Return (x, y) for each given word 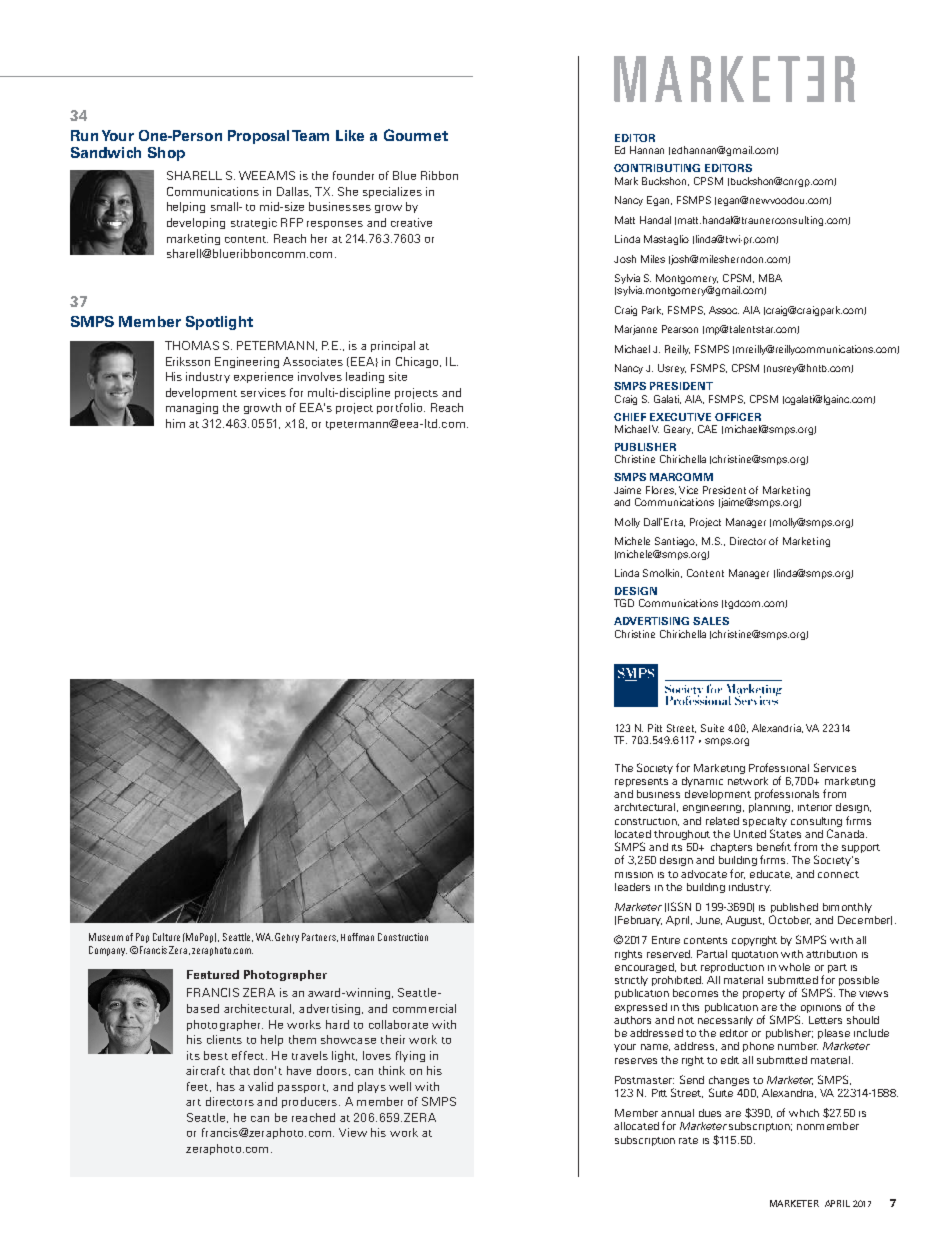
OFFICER (738, 417)
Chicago (418, 362)
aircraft (205, 1070)
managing (192, 408)
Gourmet (416, 135)
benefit (774, 846)
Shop (166, 154)
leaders (632, 887)
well (400, 1086)
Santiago (676, 542)
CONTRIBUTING (657, 168)
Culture (166, 937)
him (175, 423)
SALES (711, 621)
